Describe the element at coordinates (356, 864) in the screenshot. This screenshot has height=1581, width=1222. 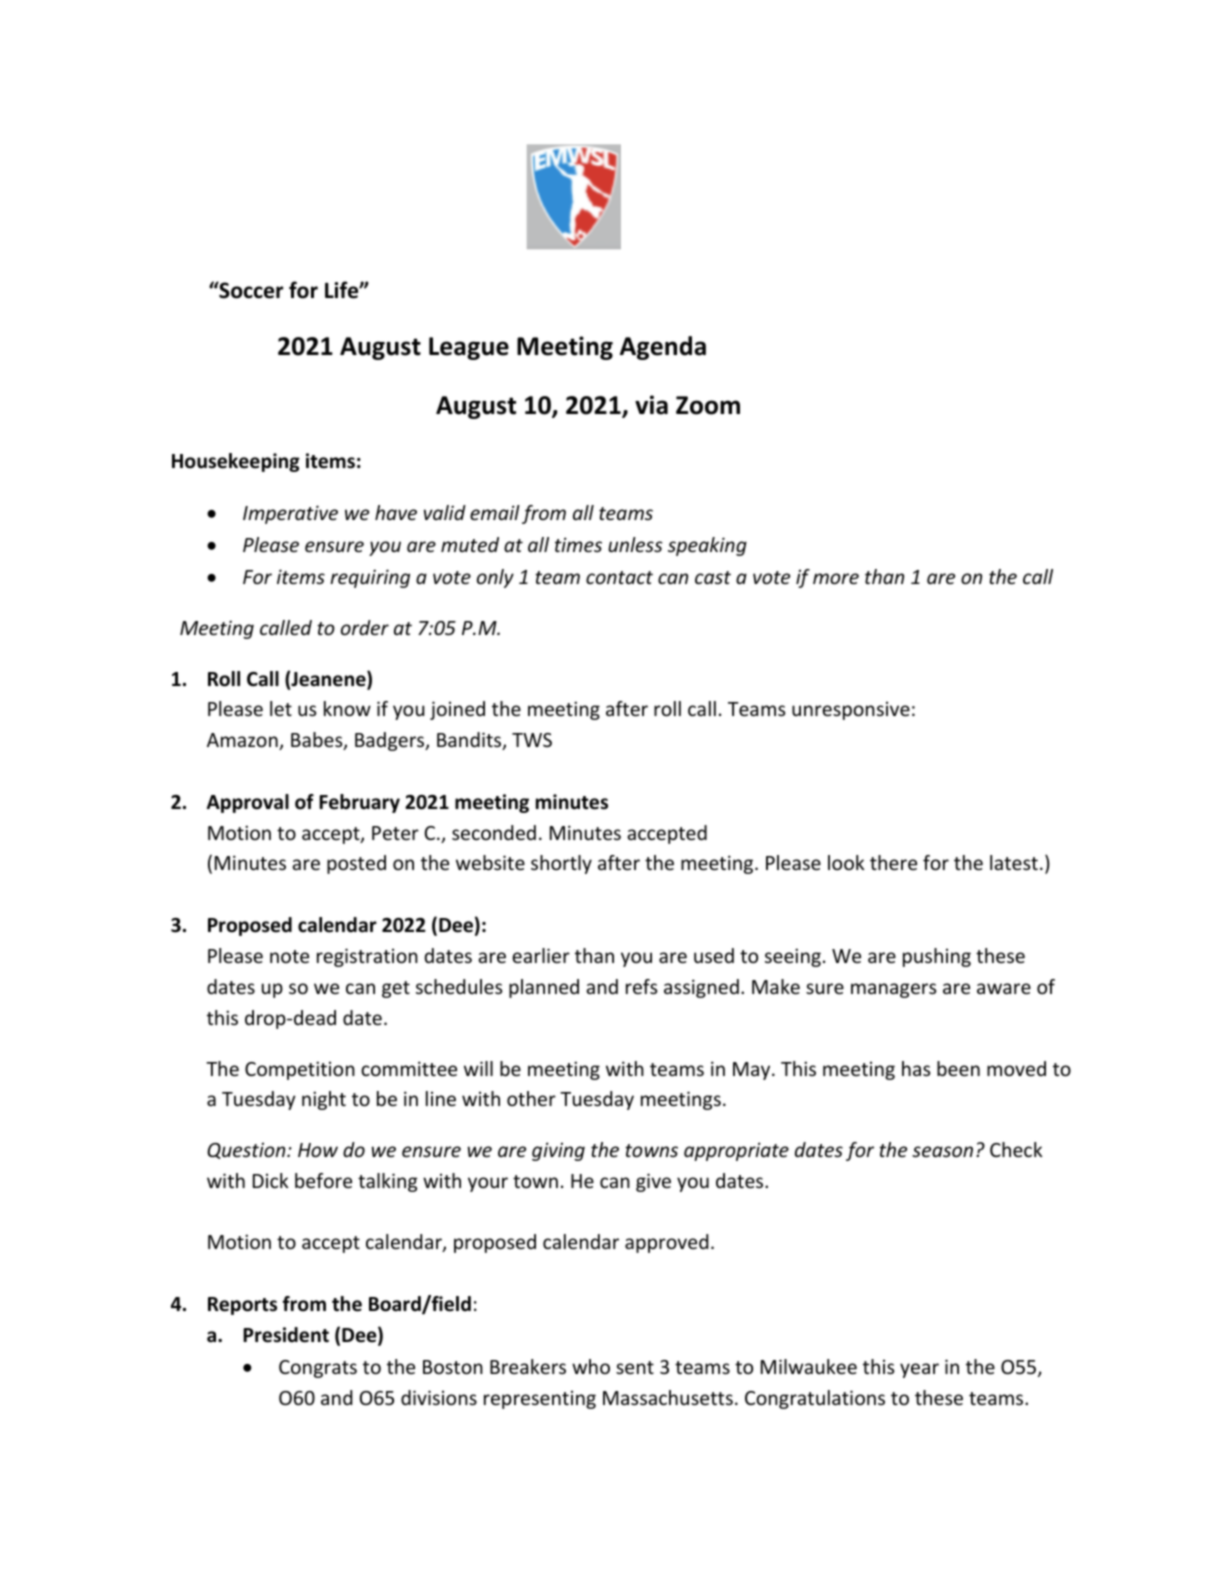
I see `posted` at that location.
